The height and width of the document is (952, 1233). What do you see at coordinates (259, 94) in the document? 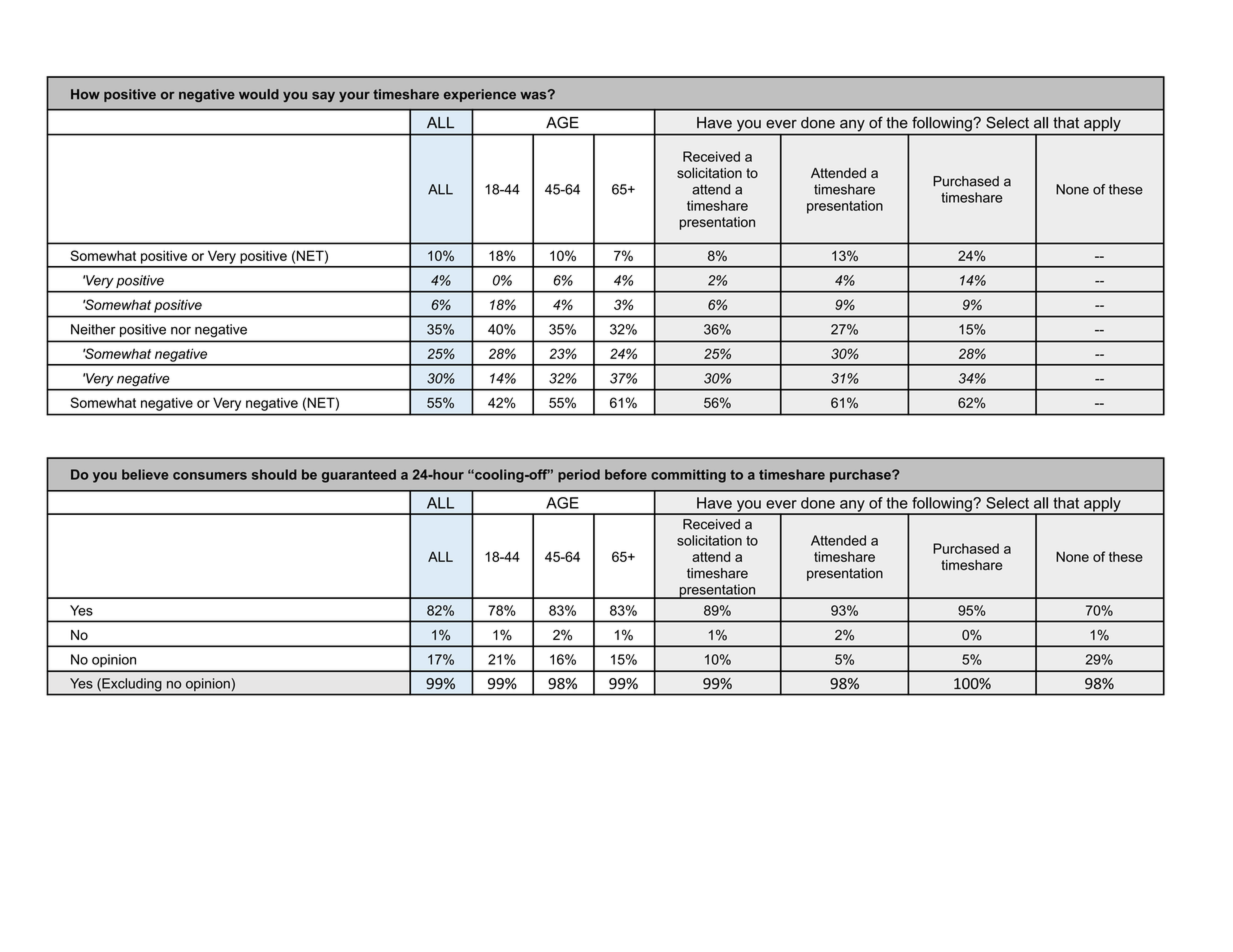
I see `would` at bounding box center [259, 94].
